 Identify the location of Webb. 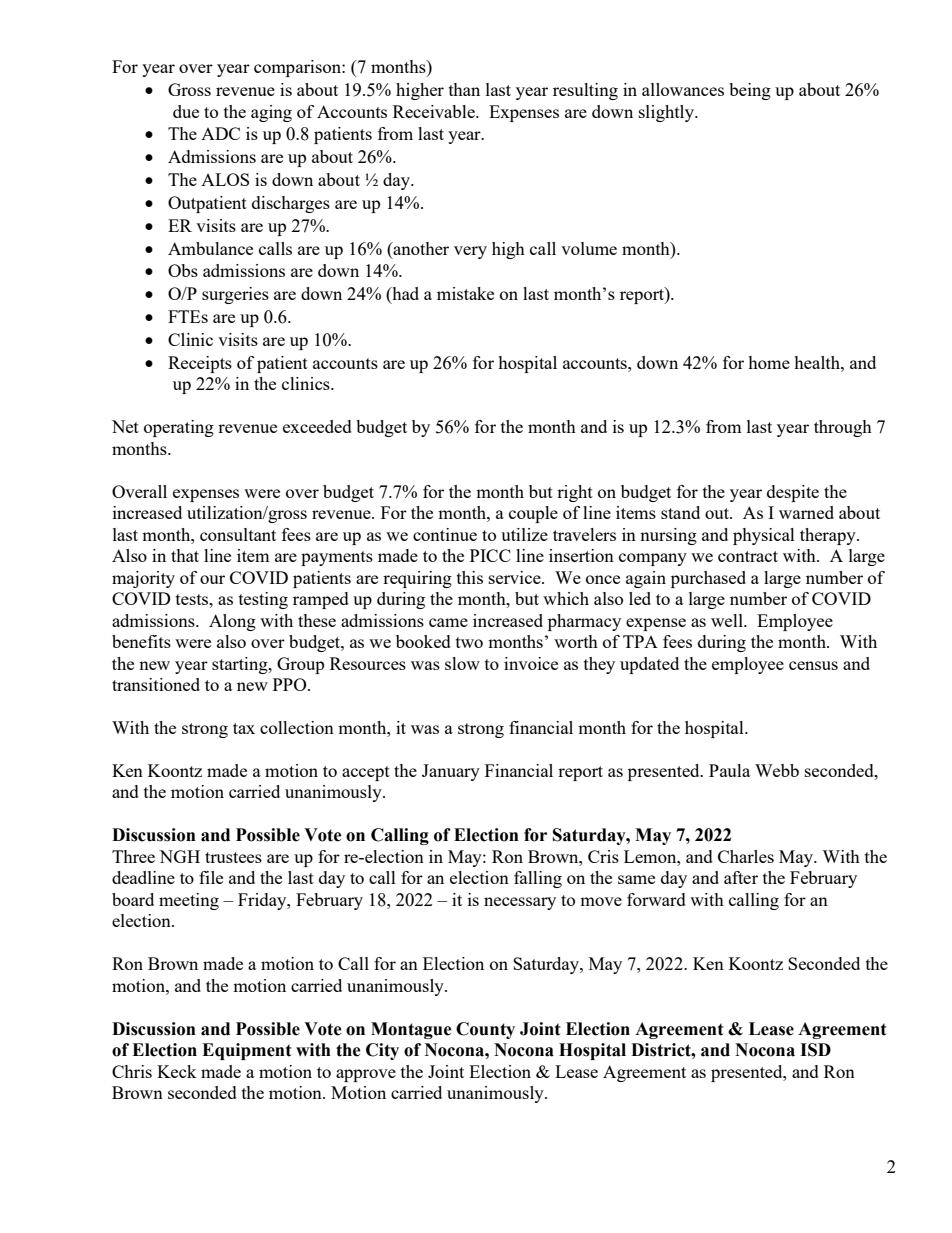
(777, 770).
